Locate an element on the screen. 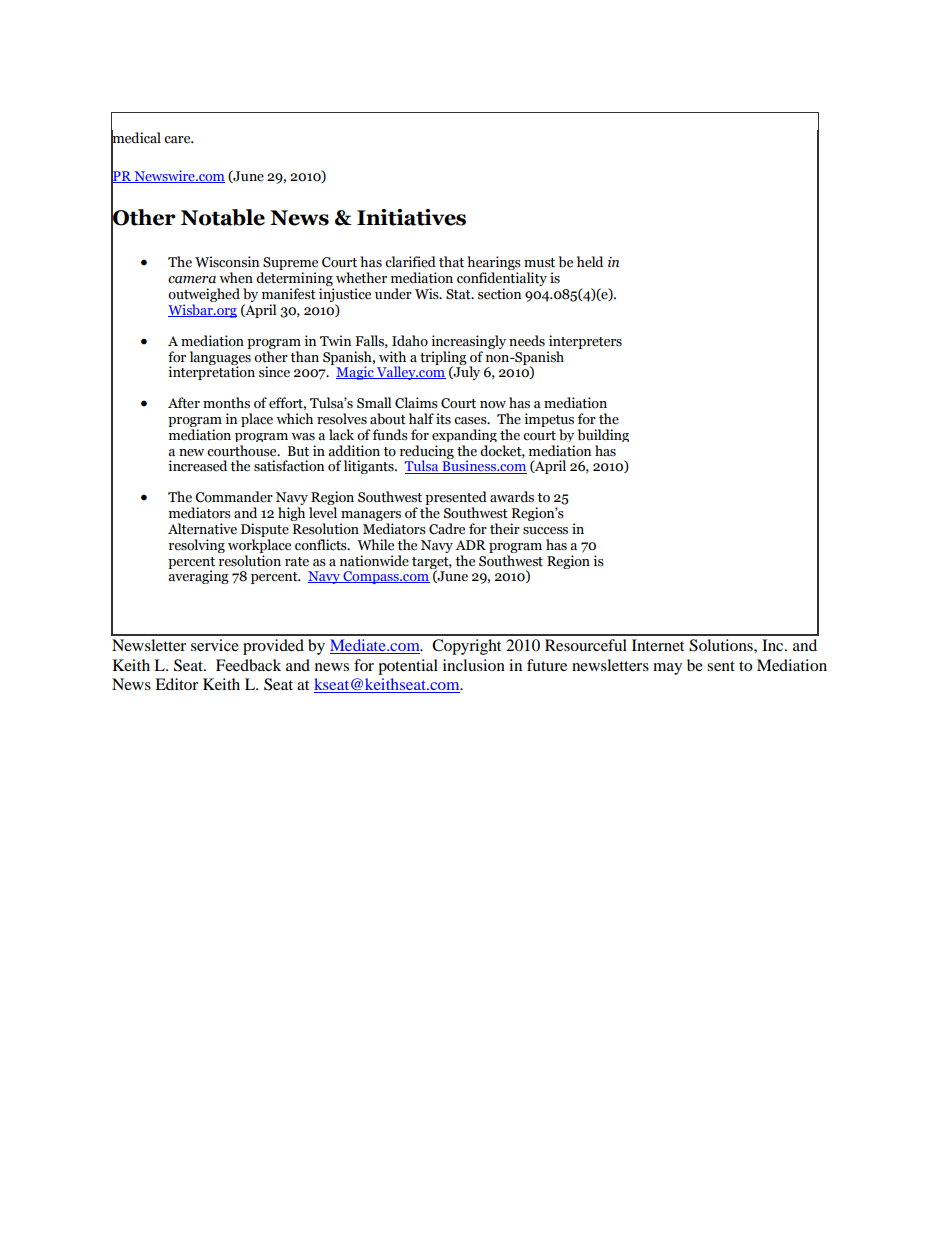  rate is located at coordinates (297, 562).
